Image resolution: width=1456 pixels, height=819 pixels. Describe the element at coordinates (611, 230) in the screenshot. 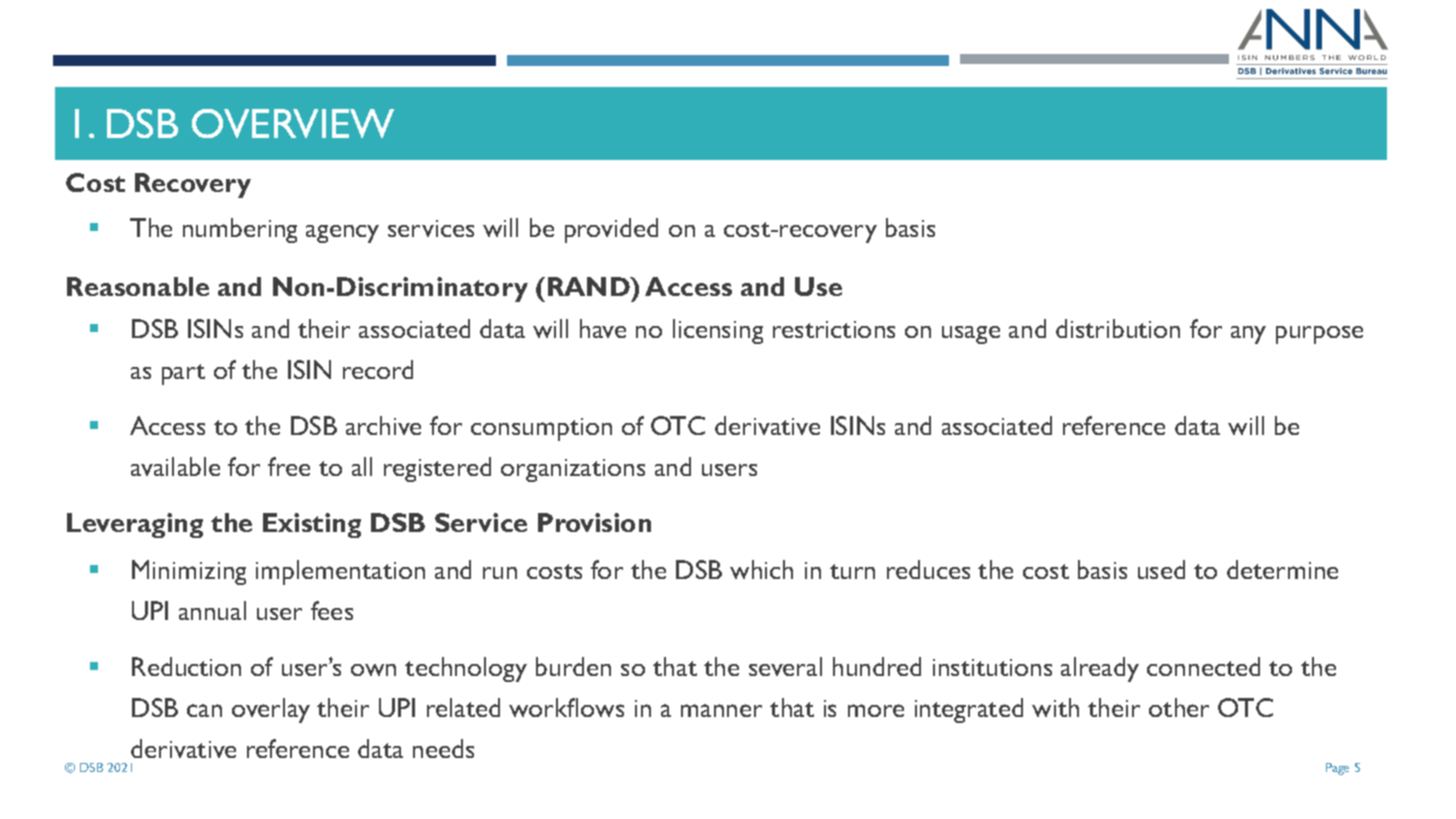

I see `provided` at that location.
